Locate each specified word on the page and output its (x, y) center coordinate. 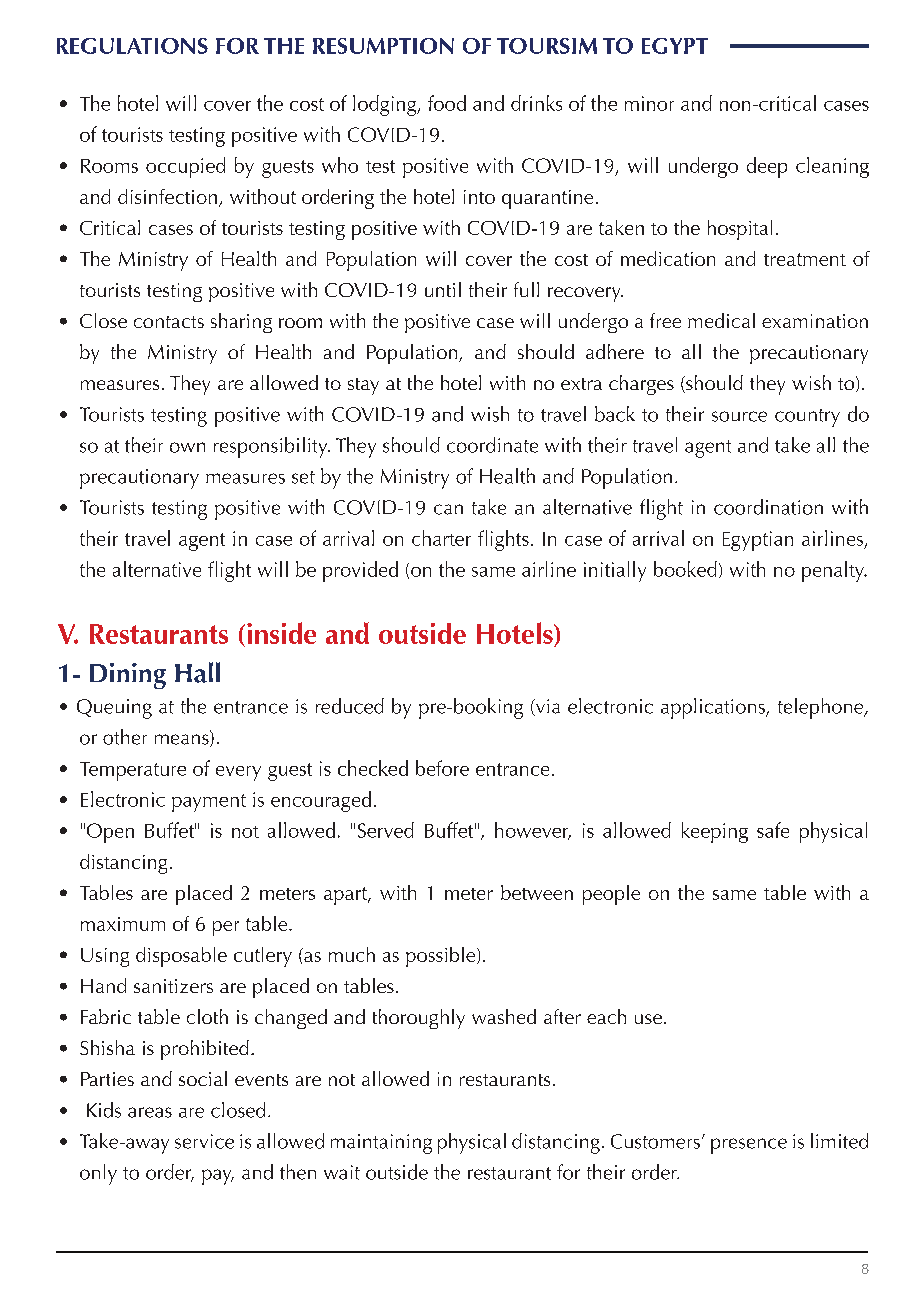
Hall (197, 672)
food (447, 103)
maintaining (381, 1144)
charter (441, 538)
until (443, 289)
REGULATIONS (132, 46)
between (537, 892)
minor (649, 103)
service (204, 1141)
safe (773, 830)
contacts (169, 322)
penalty (834, 571)
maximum (123, 924)
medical (721, 320)
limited (839, 1141)
